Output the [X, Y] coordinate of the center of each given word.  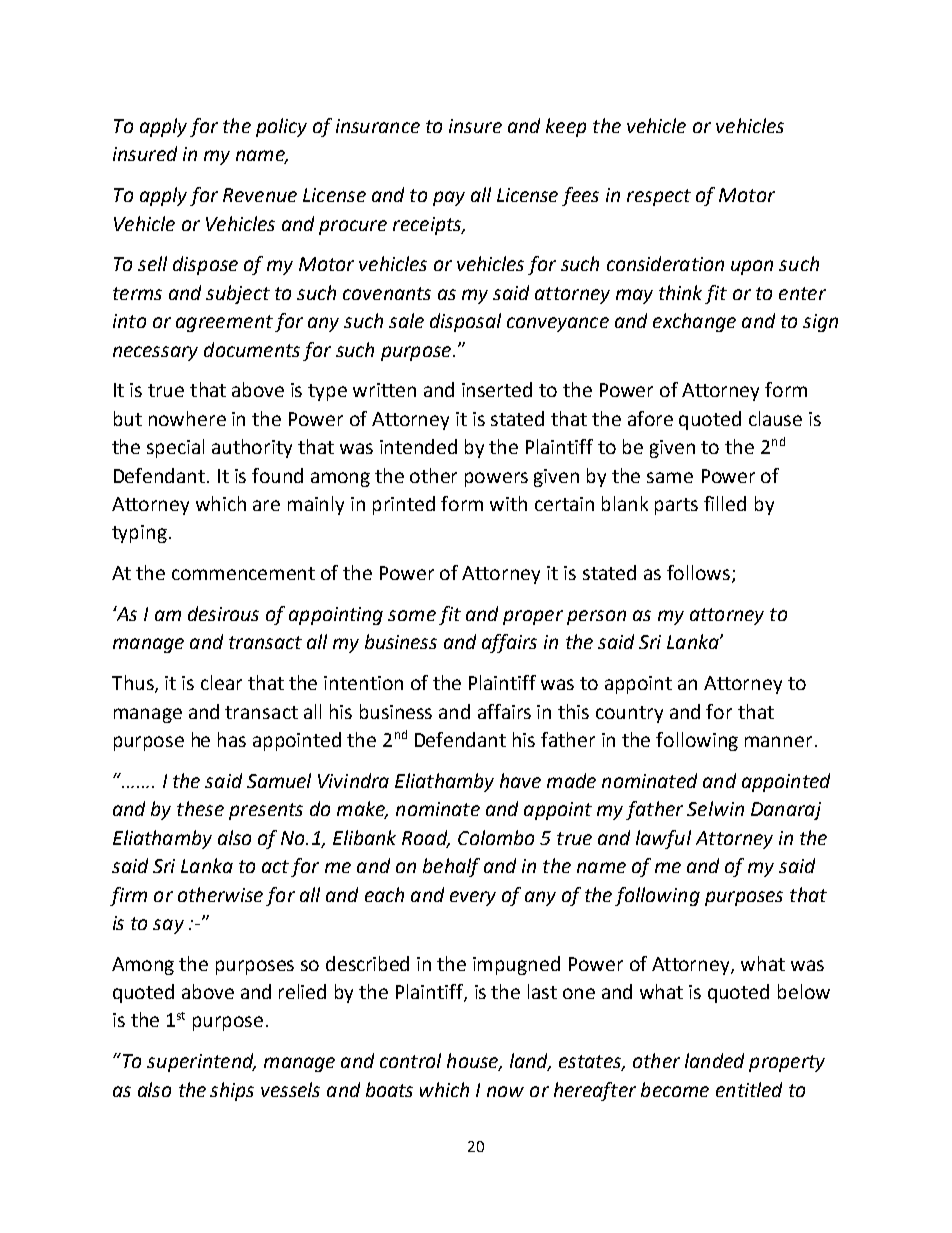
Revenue [260, 195]
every [473, 898]
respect [659, 197]
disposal [465, 322]
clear [221, 682]
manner [778, 741]
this [573, 711]
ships [232, 1091]
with [508, 503]
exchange [694, 322]
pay [449, 198]
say [168, 926]
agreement [224, 323]
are [266, 505]
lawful [663, 839]
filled [725, 503]
